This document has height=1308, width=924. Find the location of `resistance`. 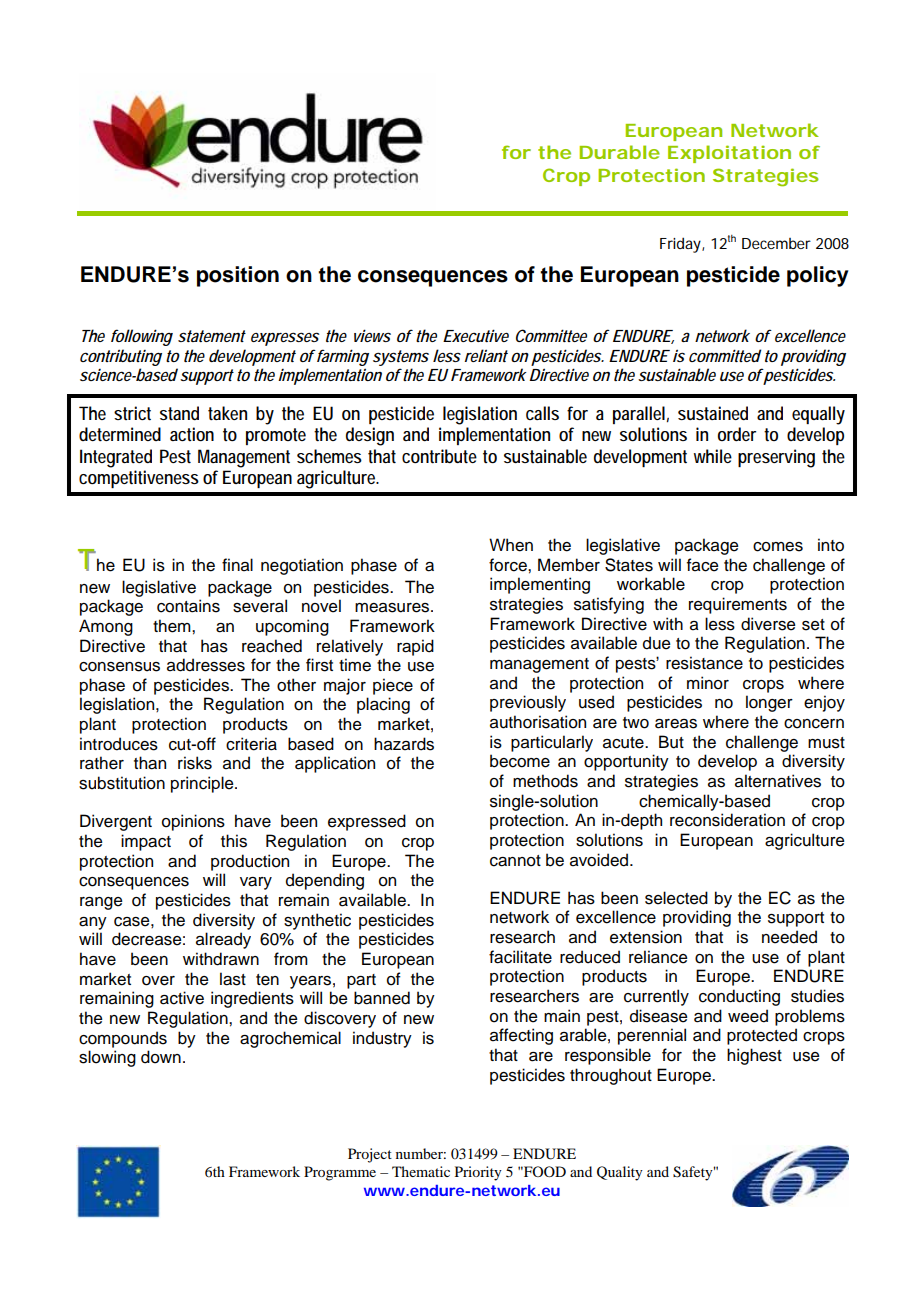

resistance is located at coordinates (704, 663).
